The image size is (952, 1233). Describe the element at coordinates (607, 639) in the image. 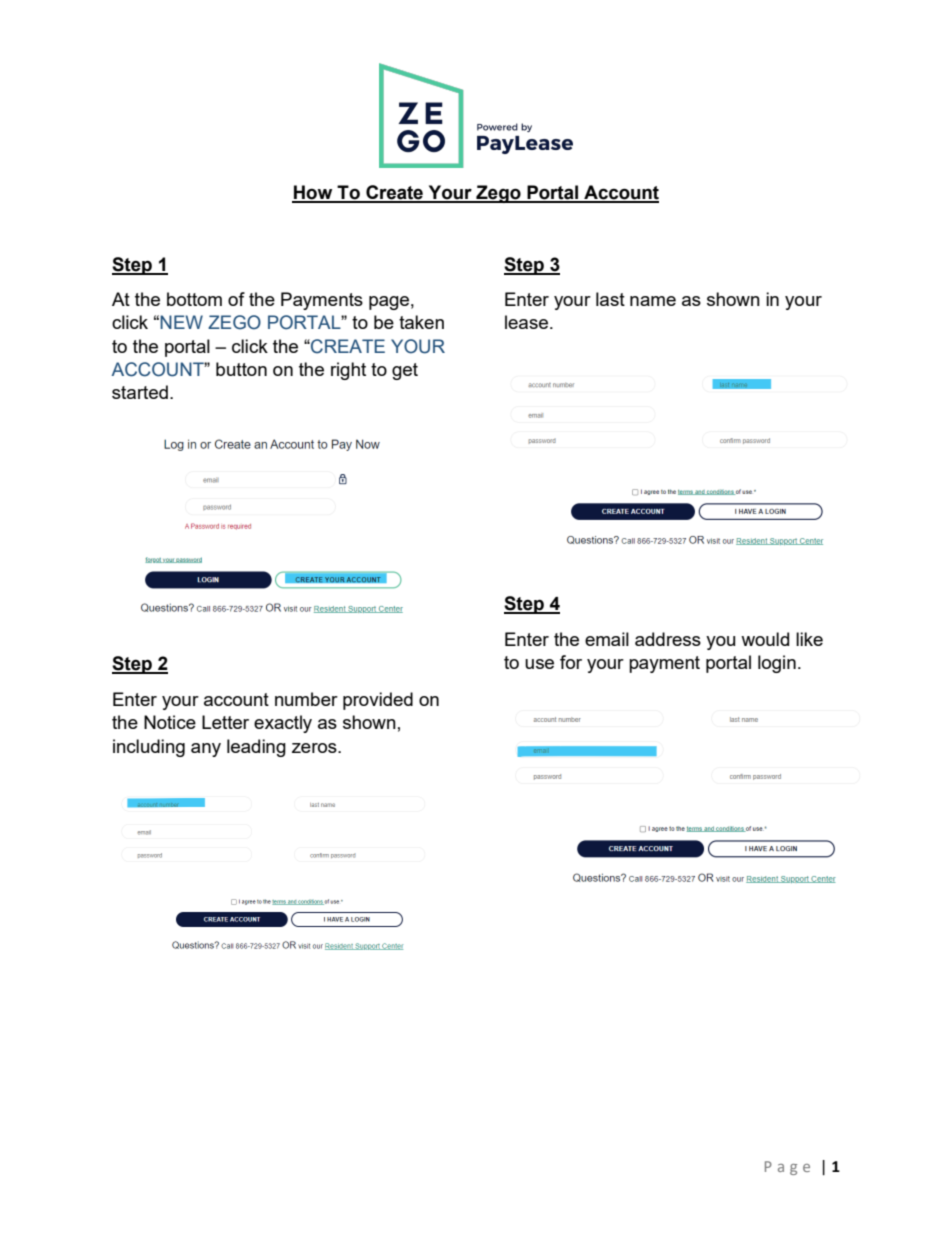

I see `email` at that location.
